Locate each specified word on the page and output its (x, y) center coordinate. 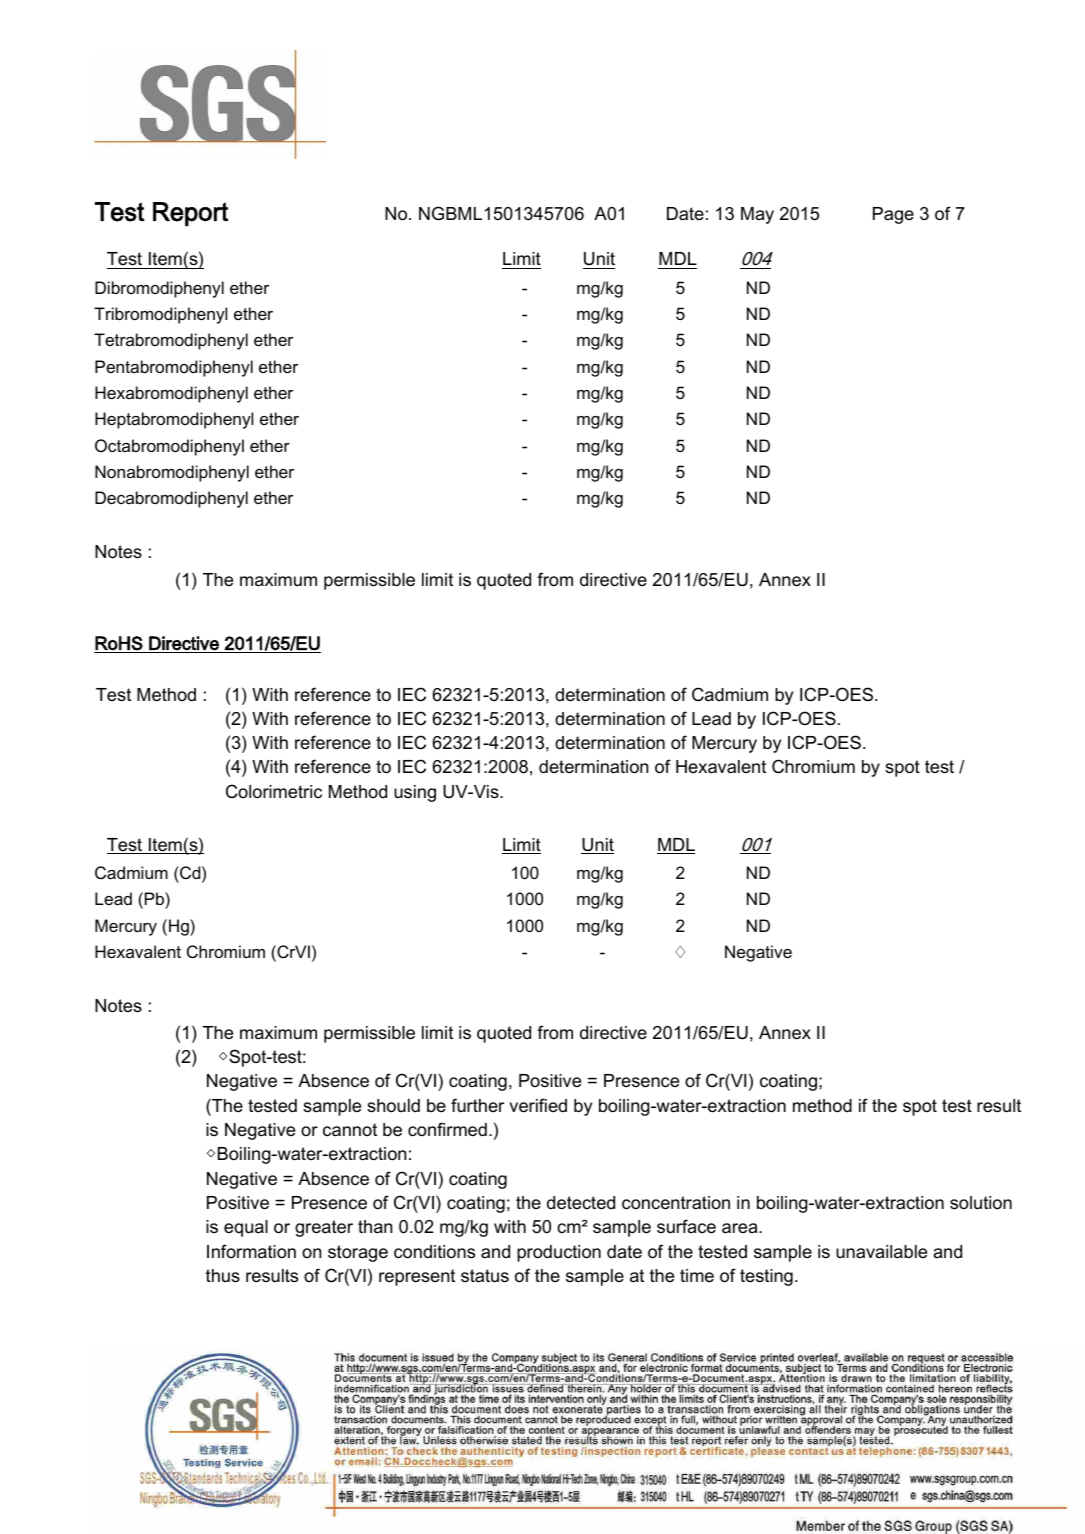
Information (251, 1251)
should (393, 1106)
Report (190, 214)
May (757, 215)
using (415, 793)
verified (538, 1105)
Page (893, 215)
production (559, 1253)
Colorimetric (274, 791)
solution (981, 1203)
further (477, 1105)
